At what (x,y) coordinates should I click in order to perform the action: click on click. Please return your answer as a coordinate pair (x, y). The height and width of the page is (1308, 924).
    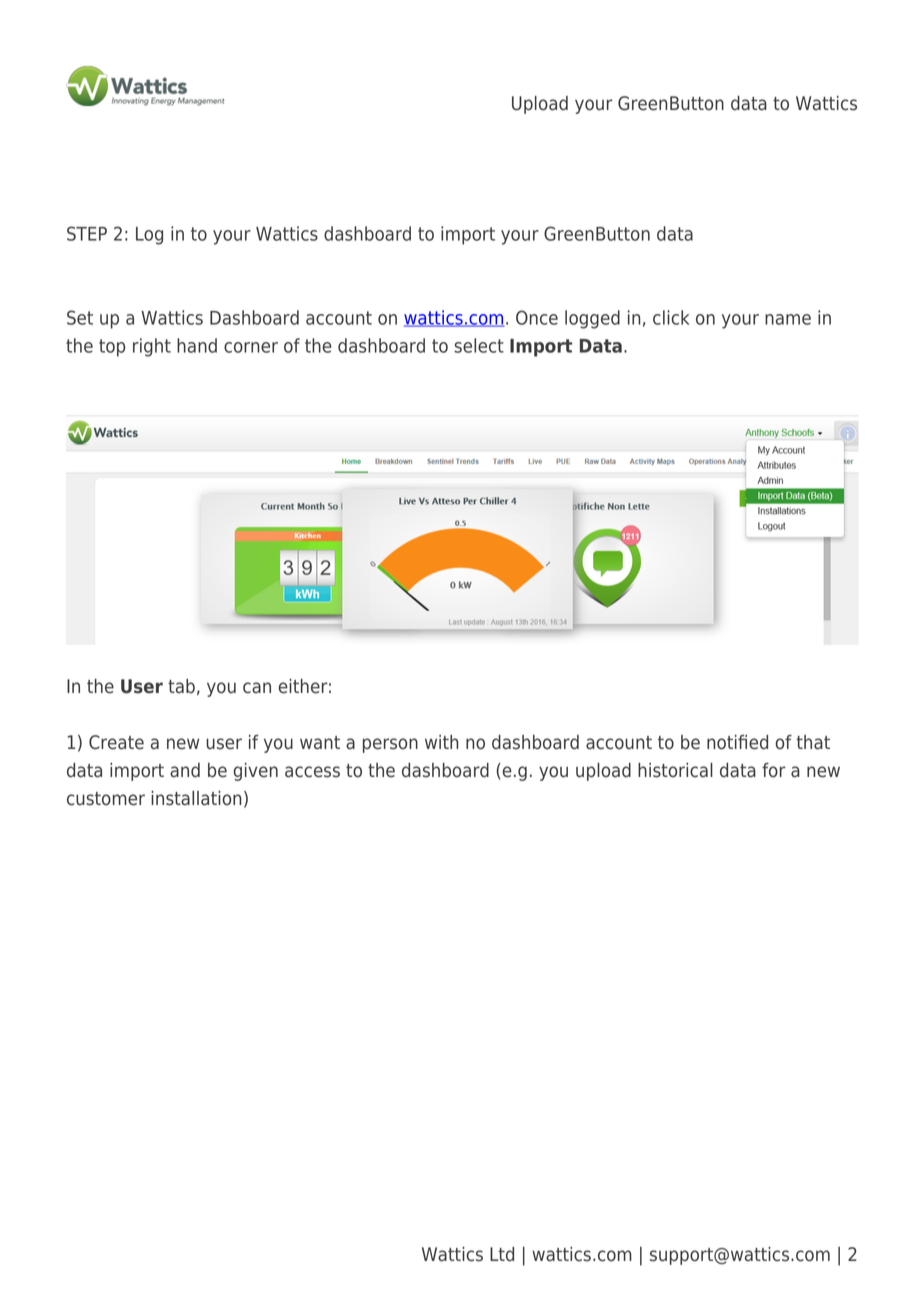
    Looking at the image, I should click on (671, 317).
